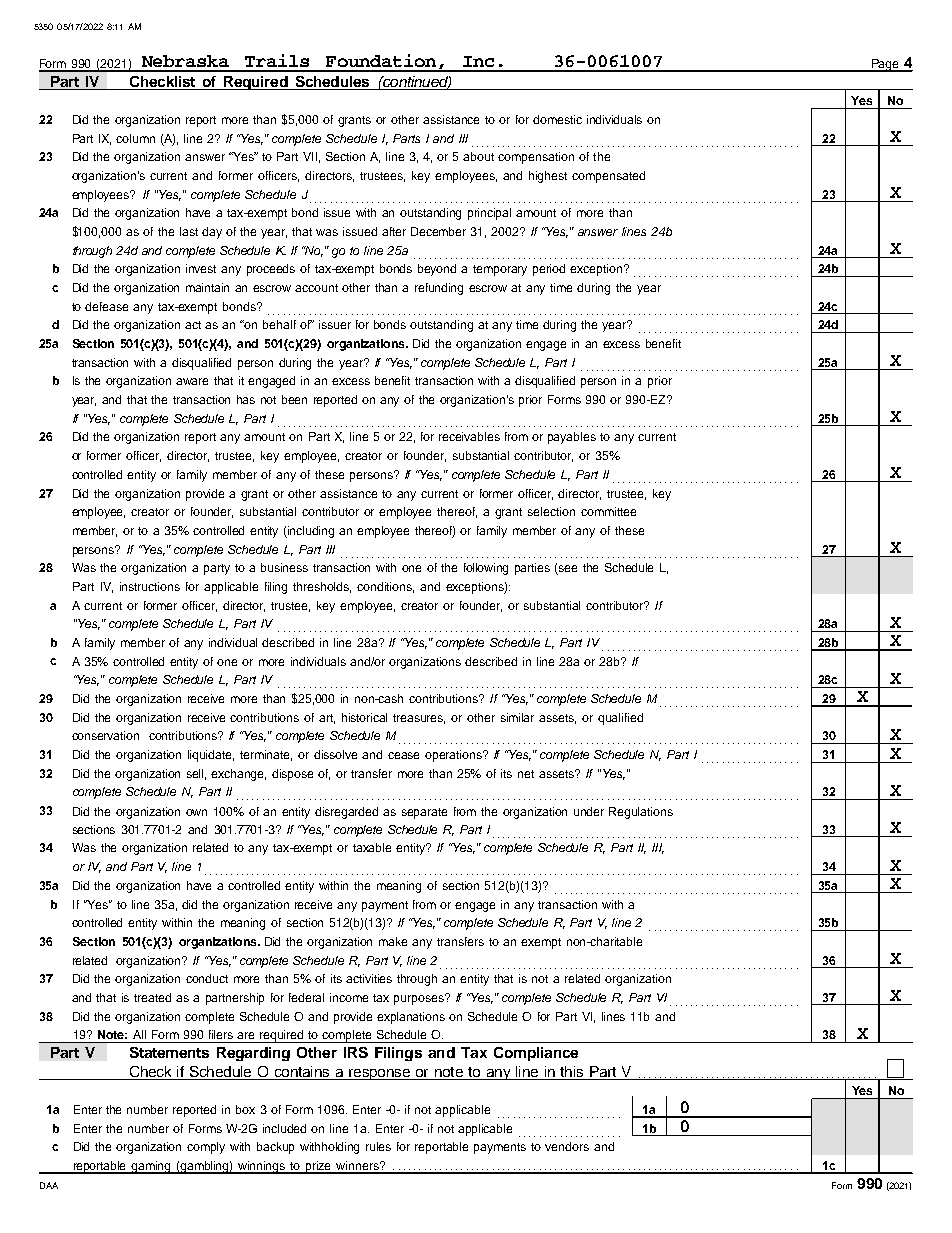  What do you see at coordinates (152, 1167) in the screenshot?
I see `gaming` at bounding box center [152, 1167].
